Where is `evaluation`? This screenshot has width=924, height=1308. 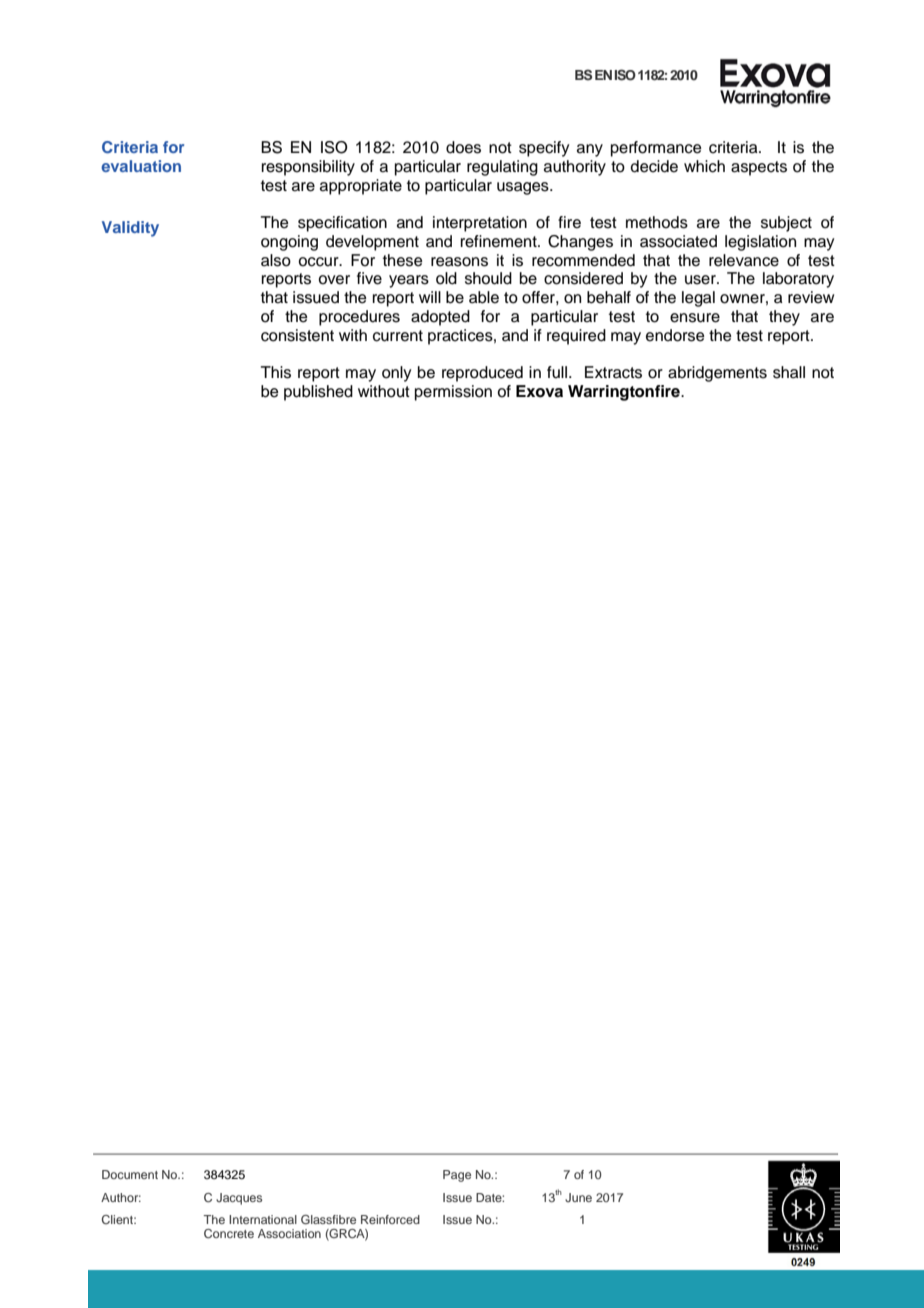
evaluation is located at coordinates (141, 166).
